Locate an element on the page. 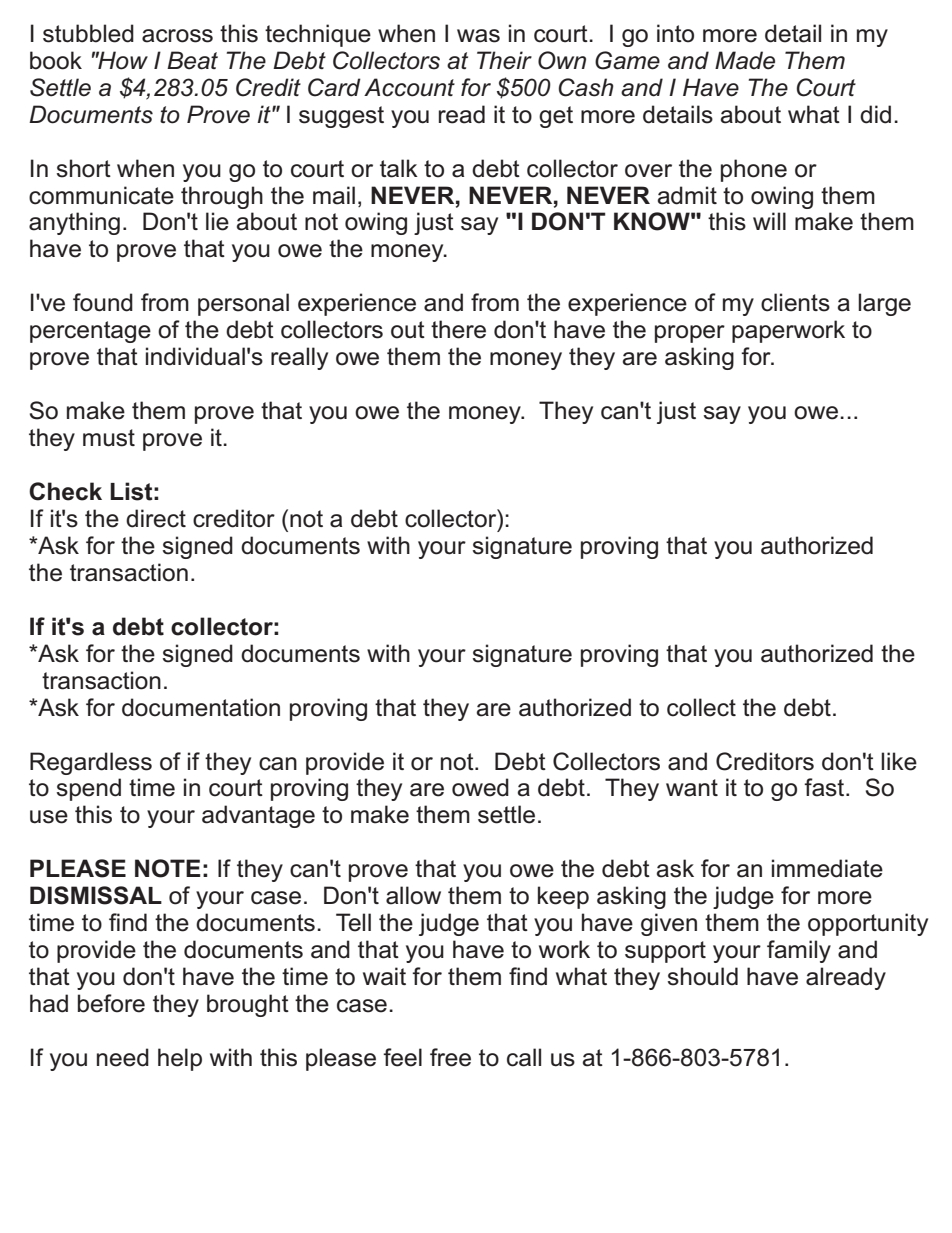  Beat is located at coordinates (192, 60).
